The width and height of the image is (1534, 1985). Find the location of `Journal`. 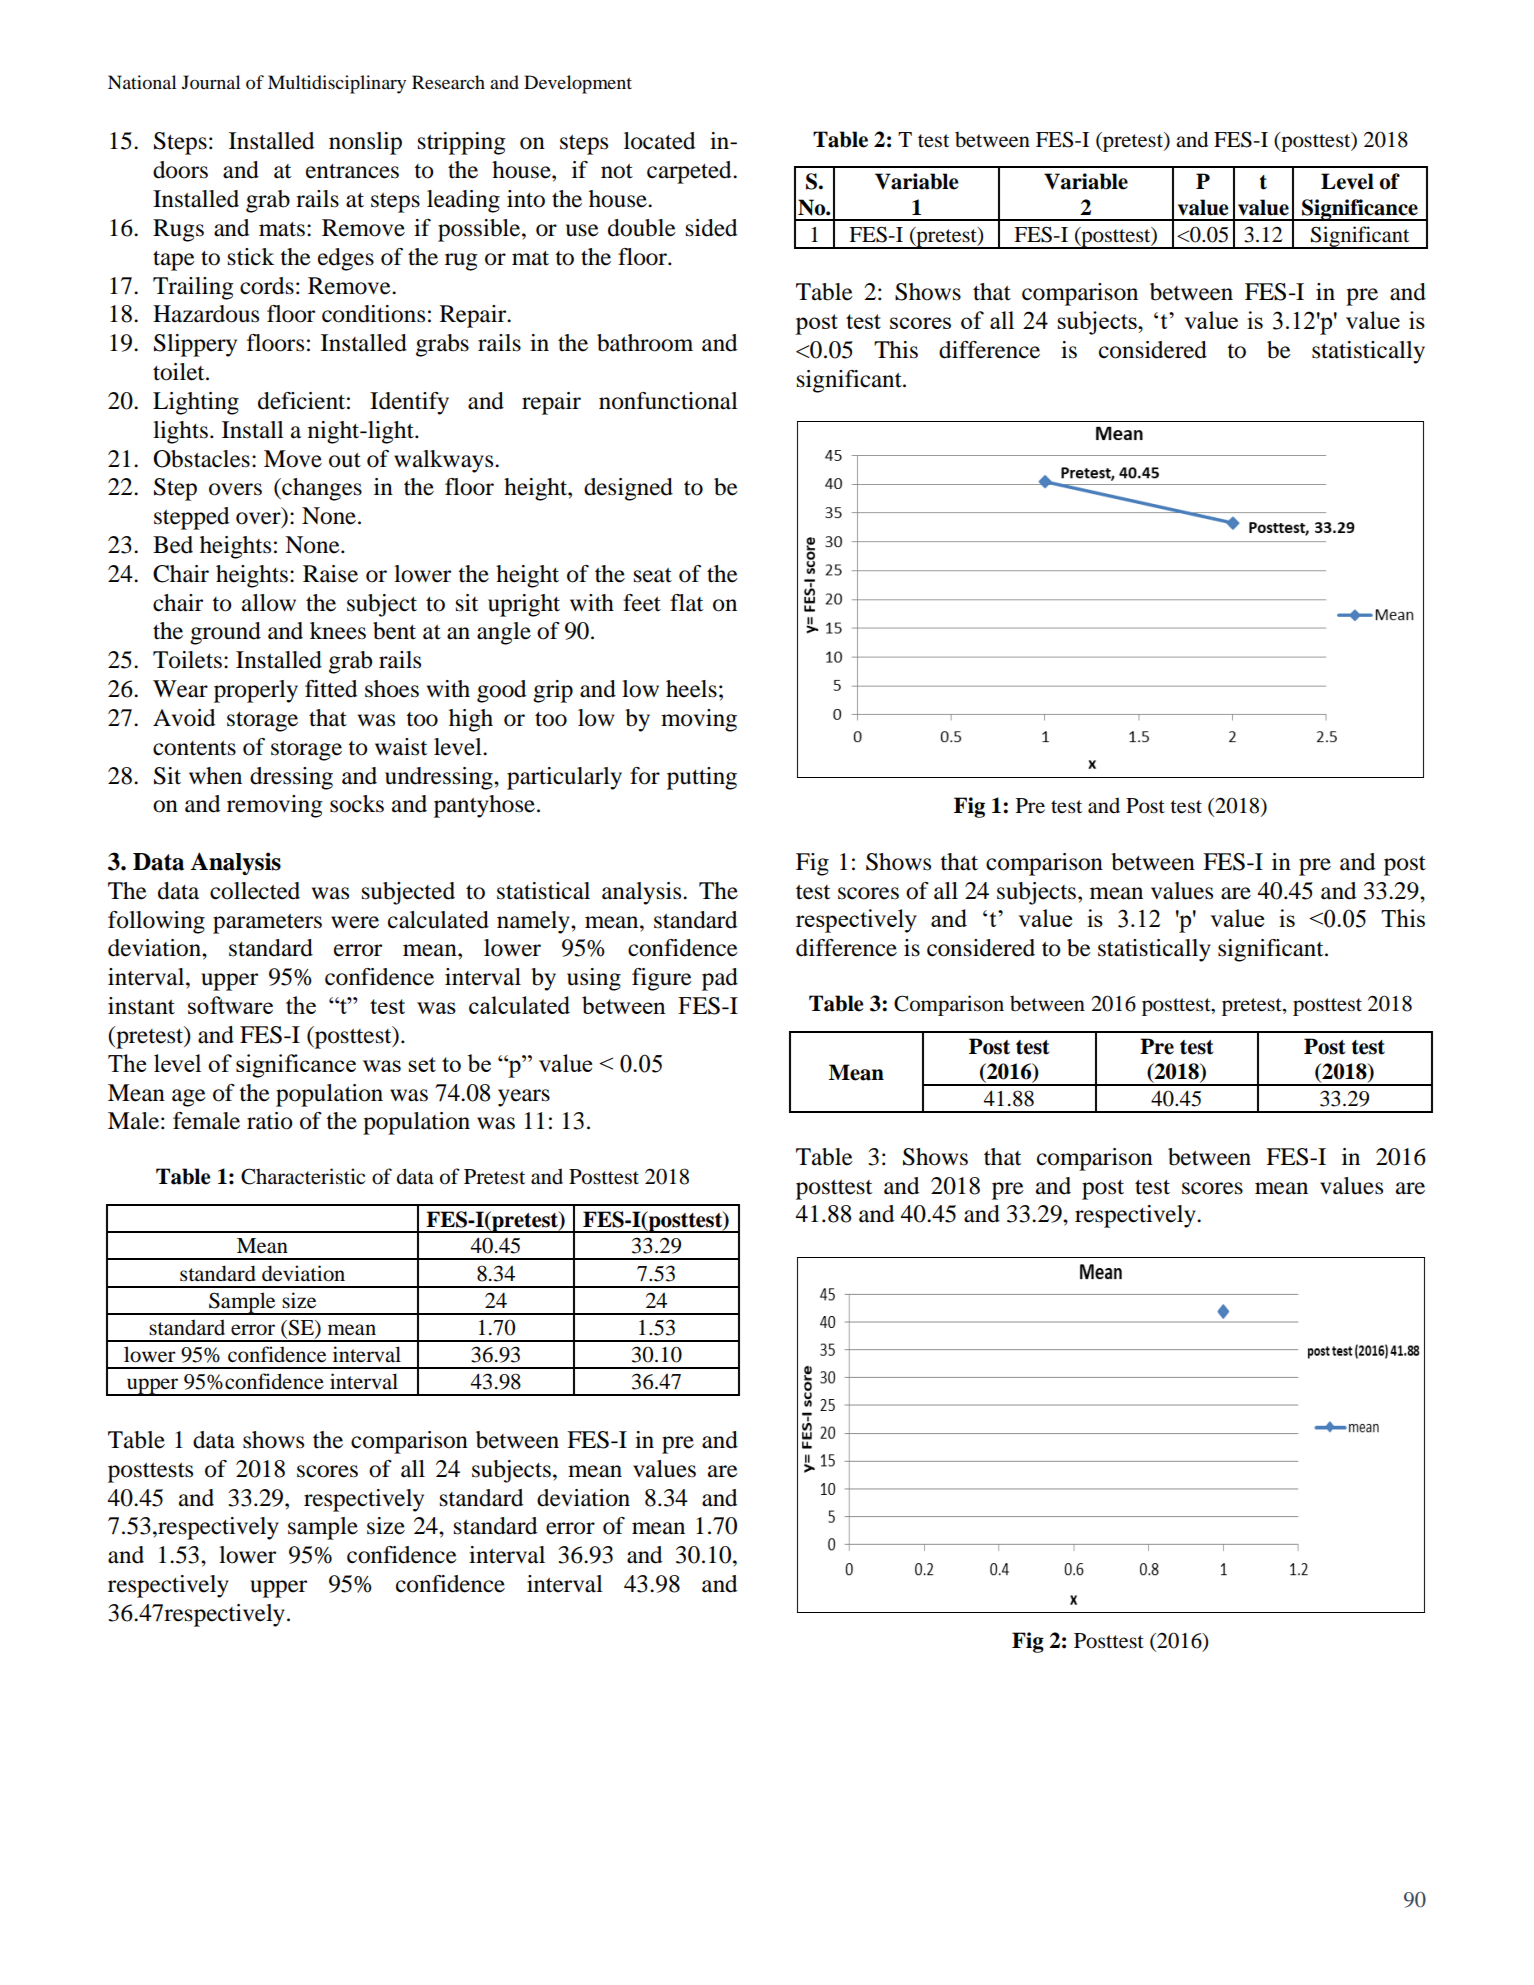

Journal is located at coordinates (211, 82).
